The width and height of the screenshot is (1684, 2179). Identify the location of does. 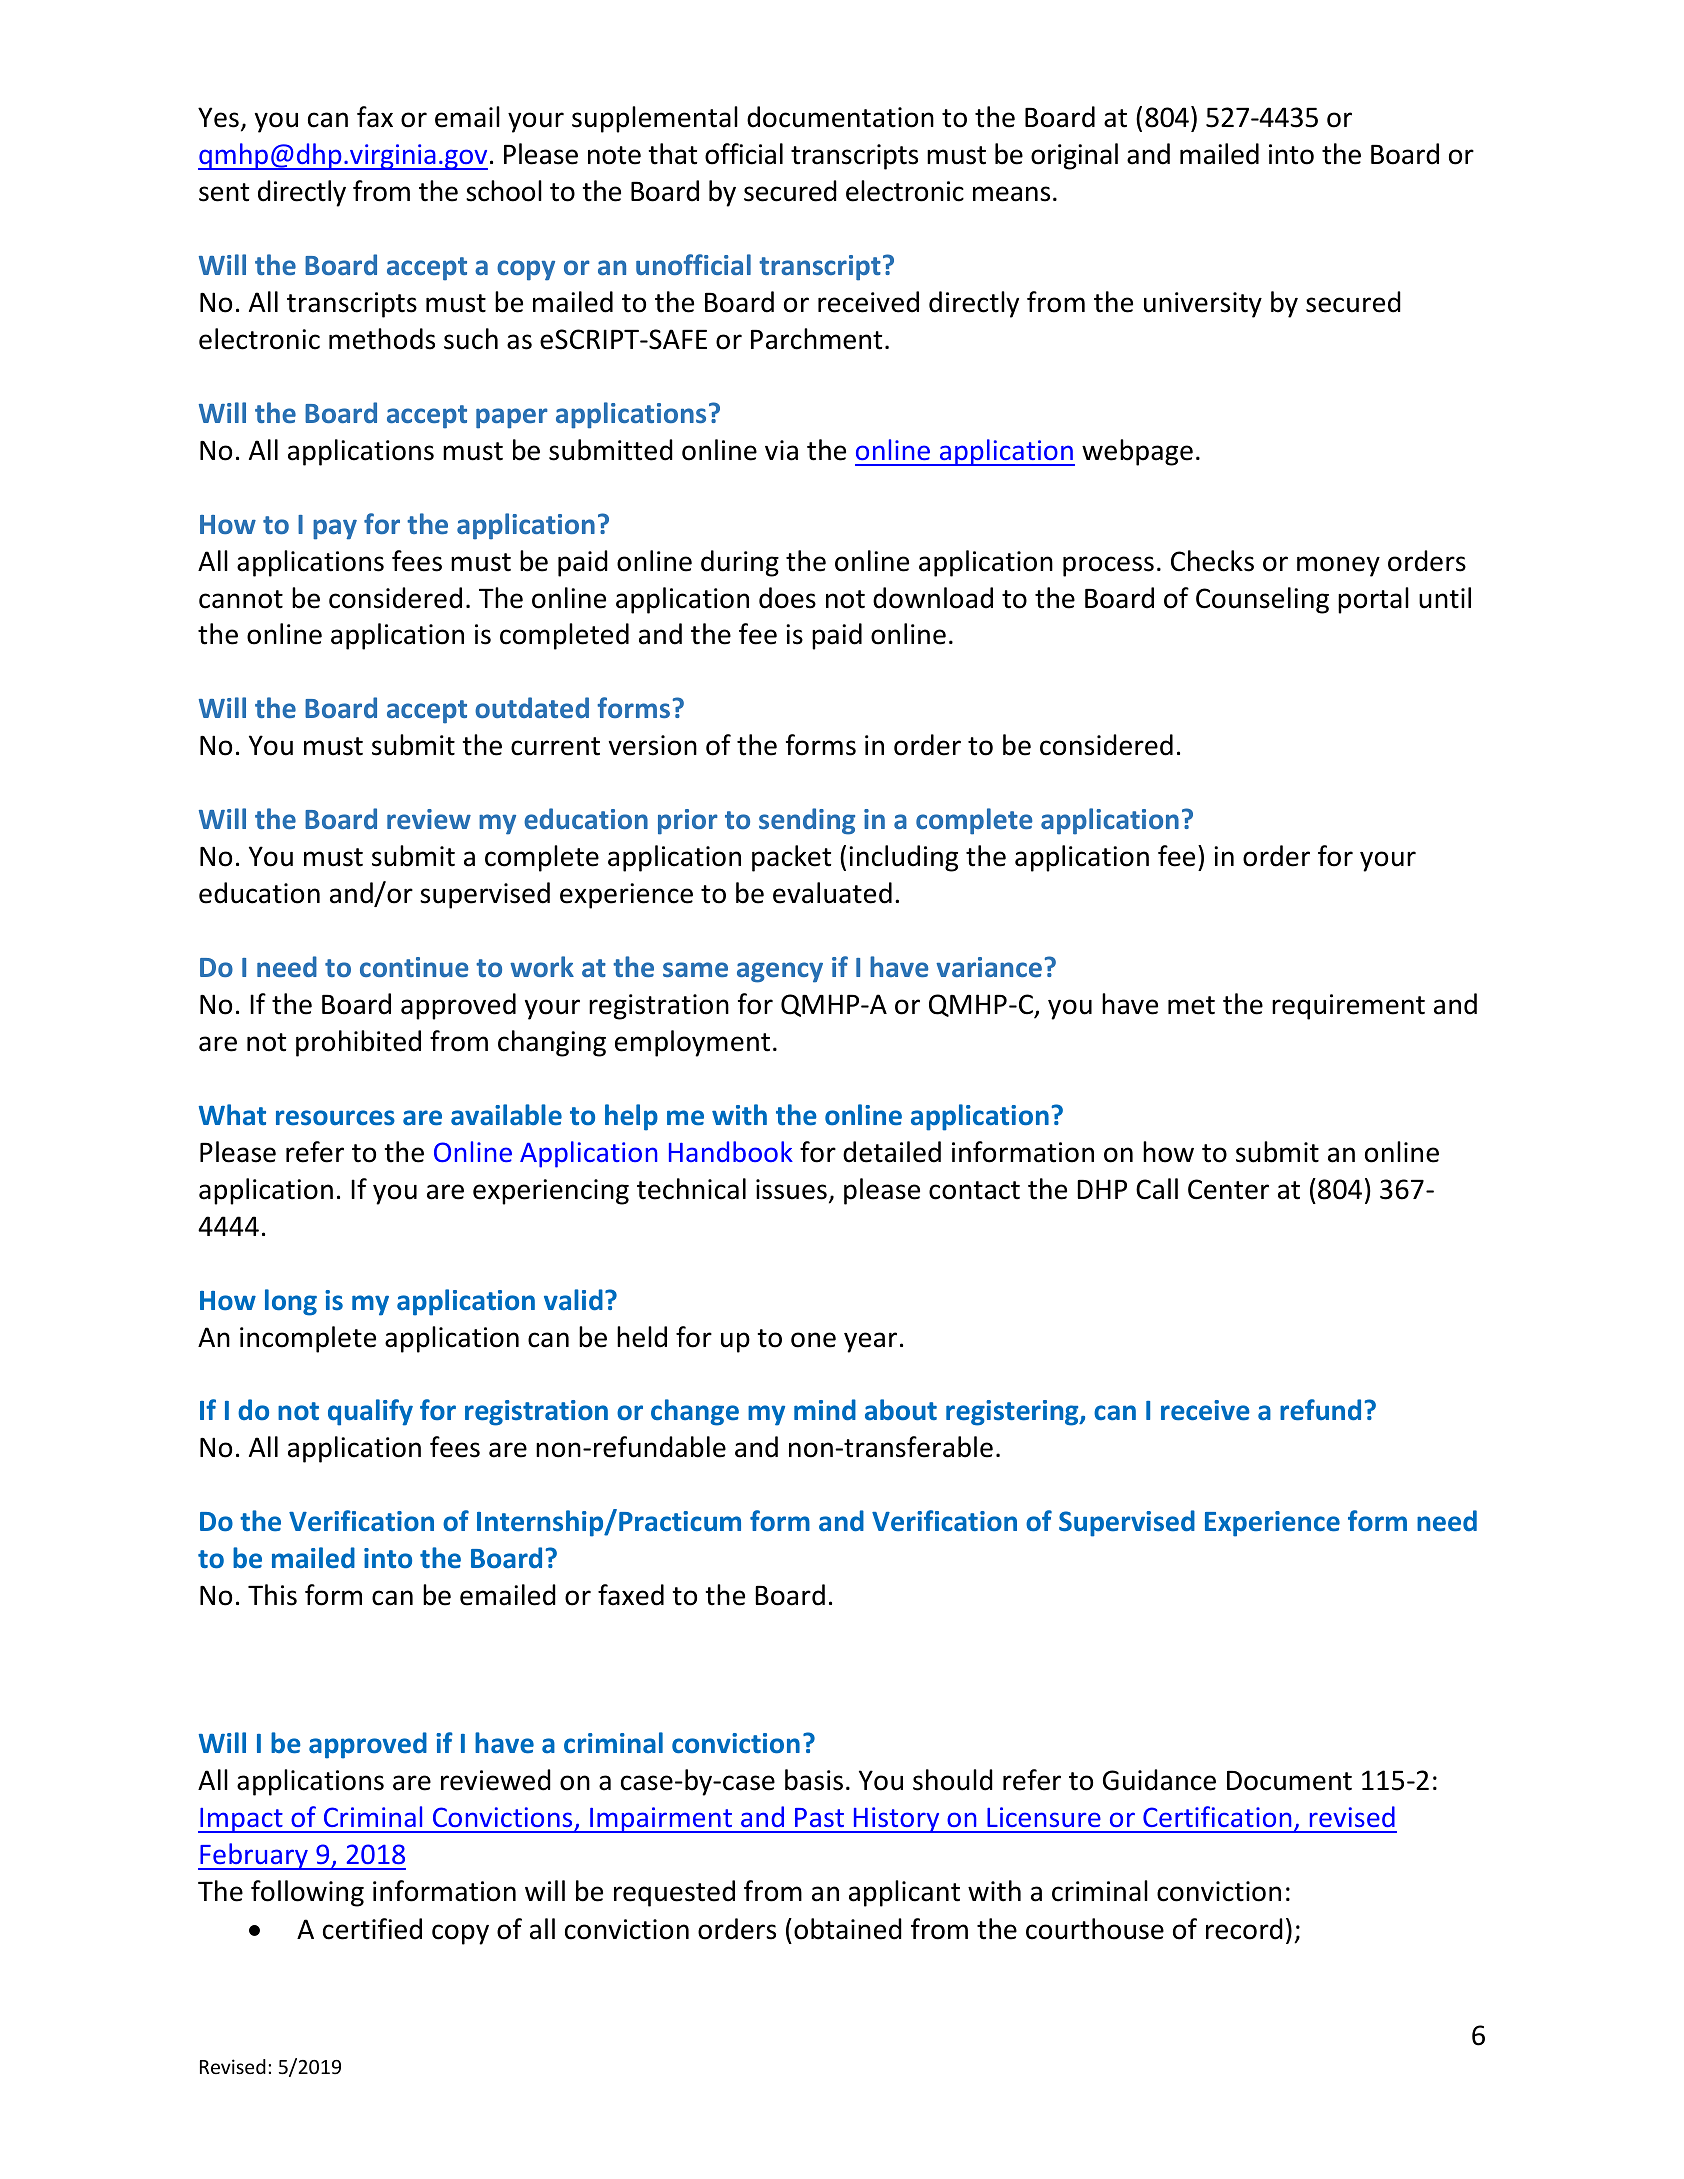
(787, 598).
